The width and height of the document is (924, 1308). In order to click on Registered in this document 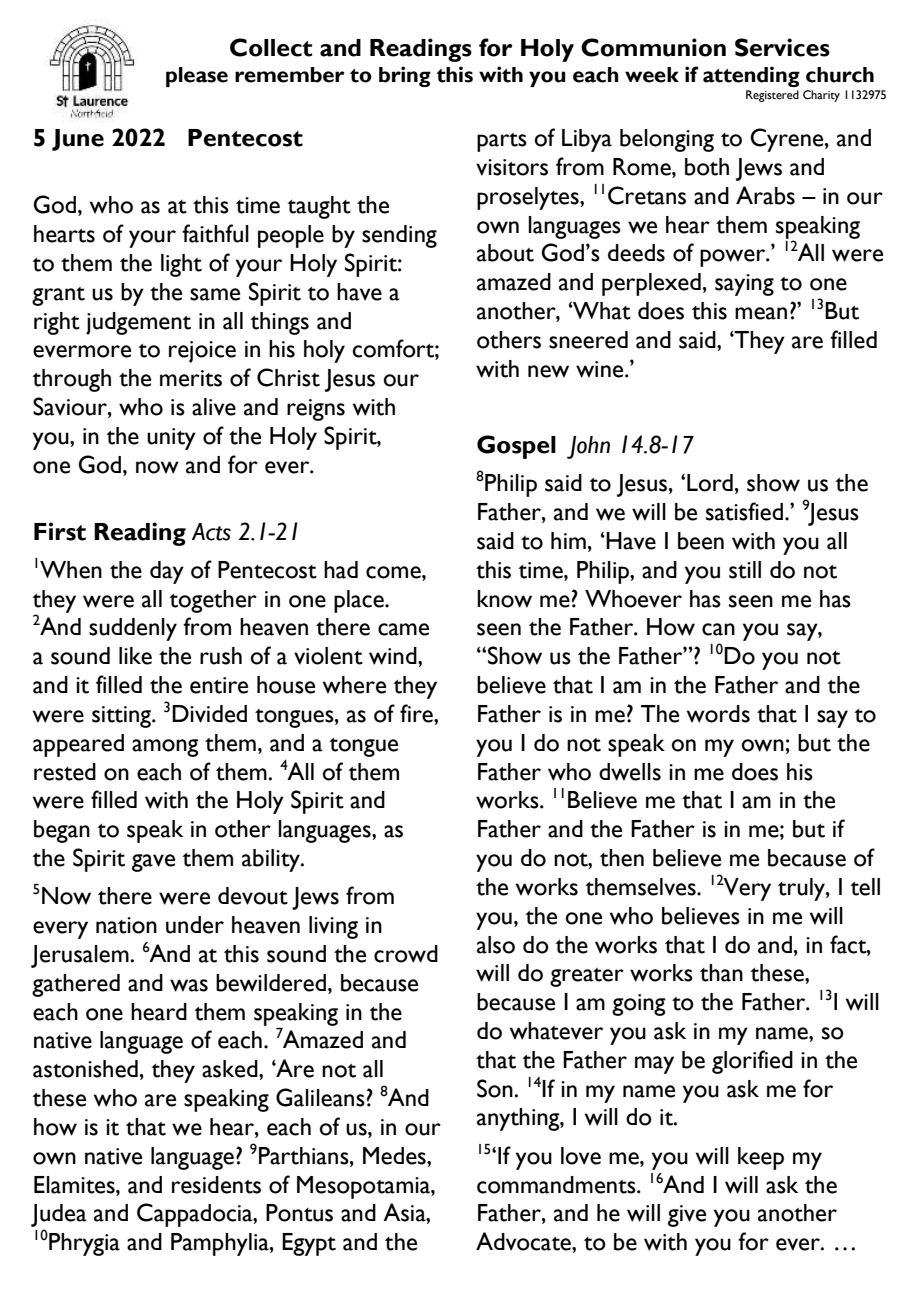, I will do `click(772, 96)`.
